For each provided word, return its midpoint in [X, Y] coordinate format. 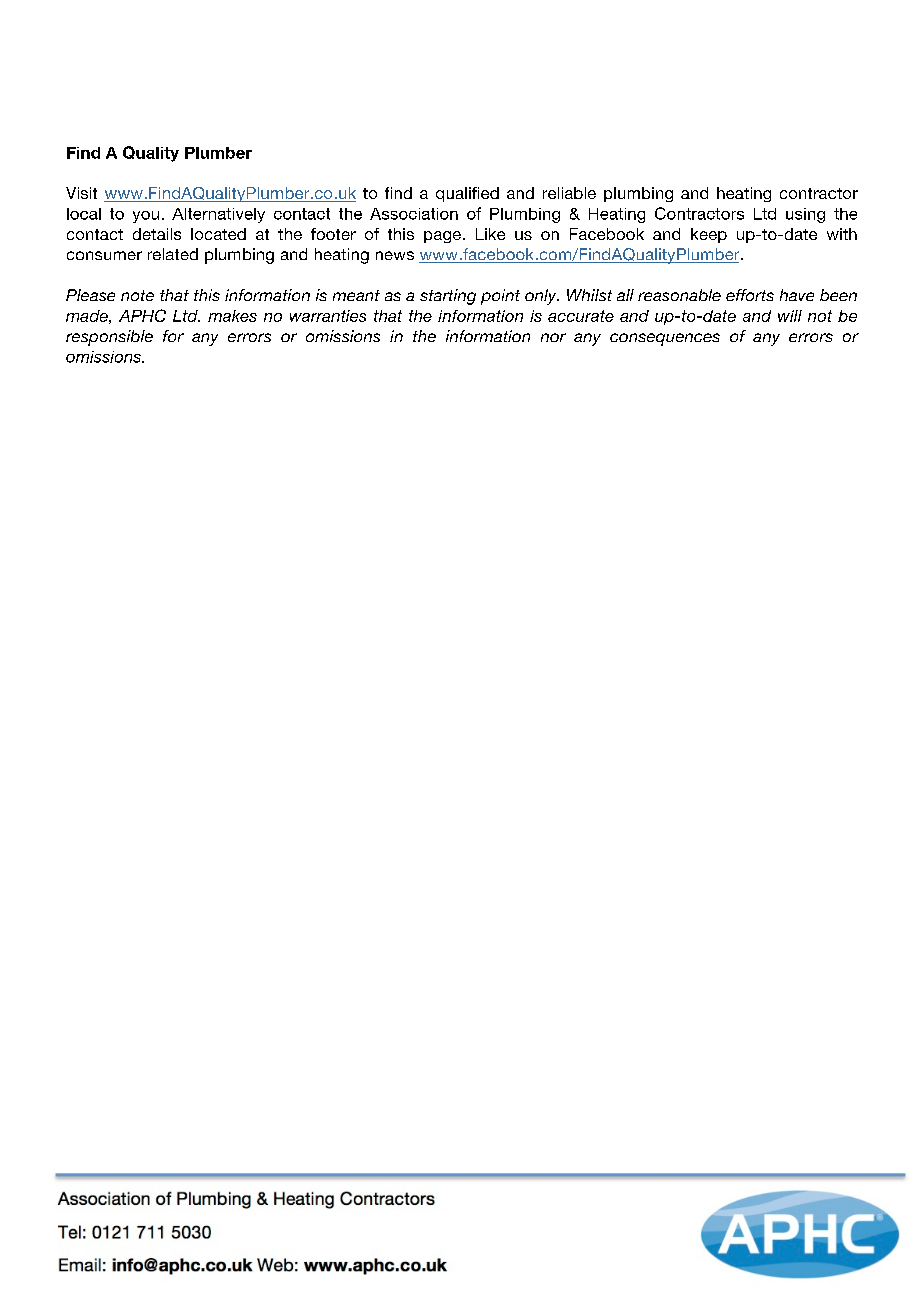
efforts [750, 295]
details [157, 234]
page [442, 237]
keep [709, 235]
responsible [109, 338]
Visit [81, 193]
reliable [569, 193]
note [137, 295]
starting [448, 297]
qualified [467, 194]
